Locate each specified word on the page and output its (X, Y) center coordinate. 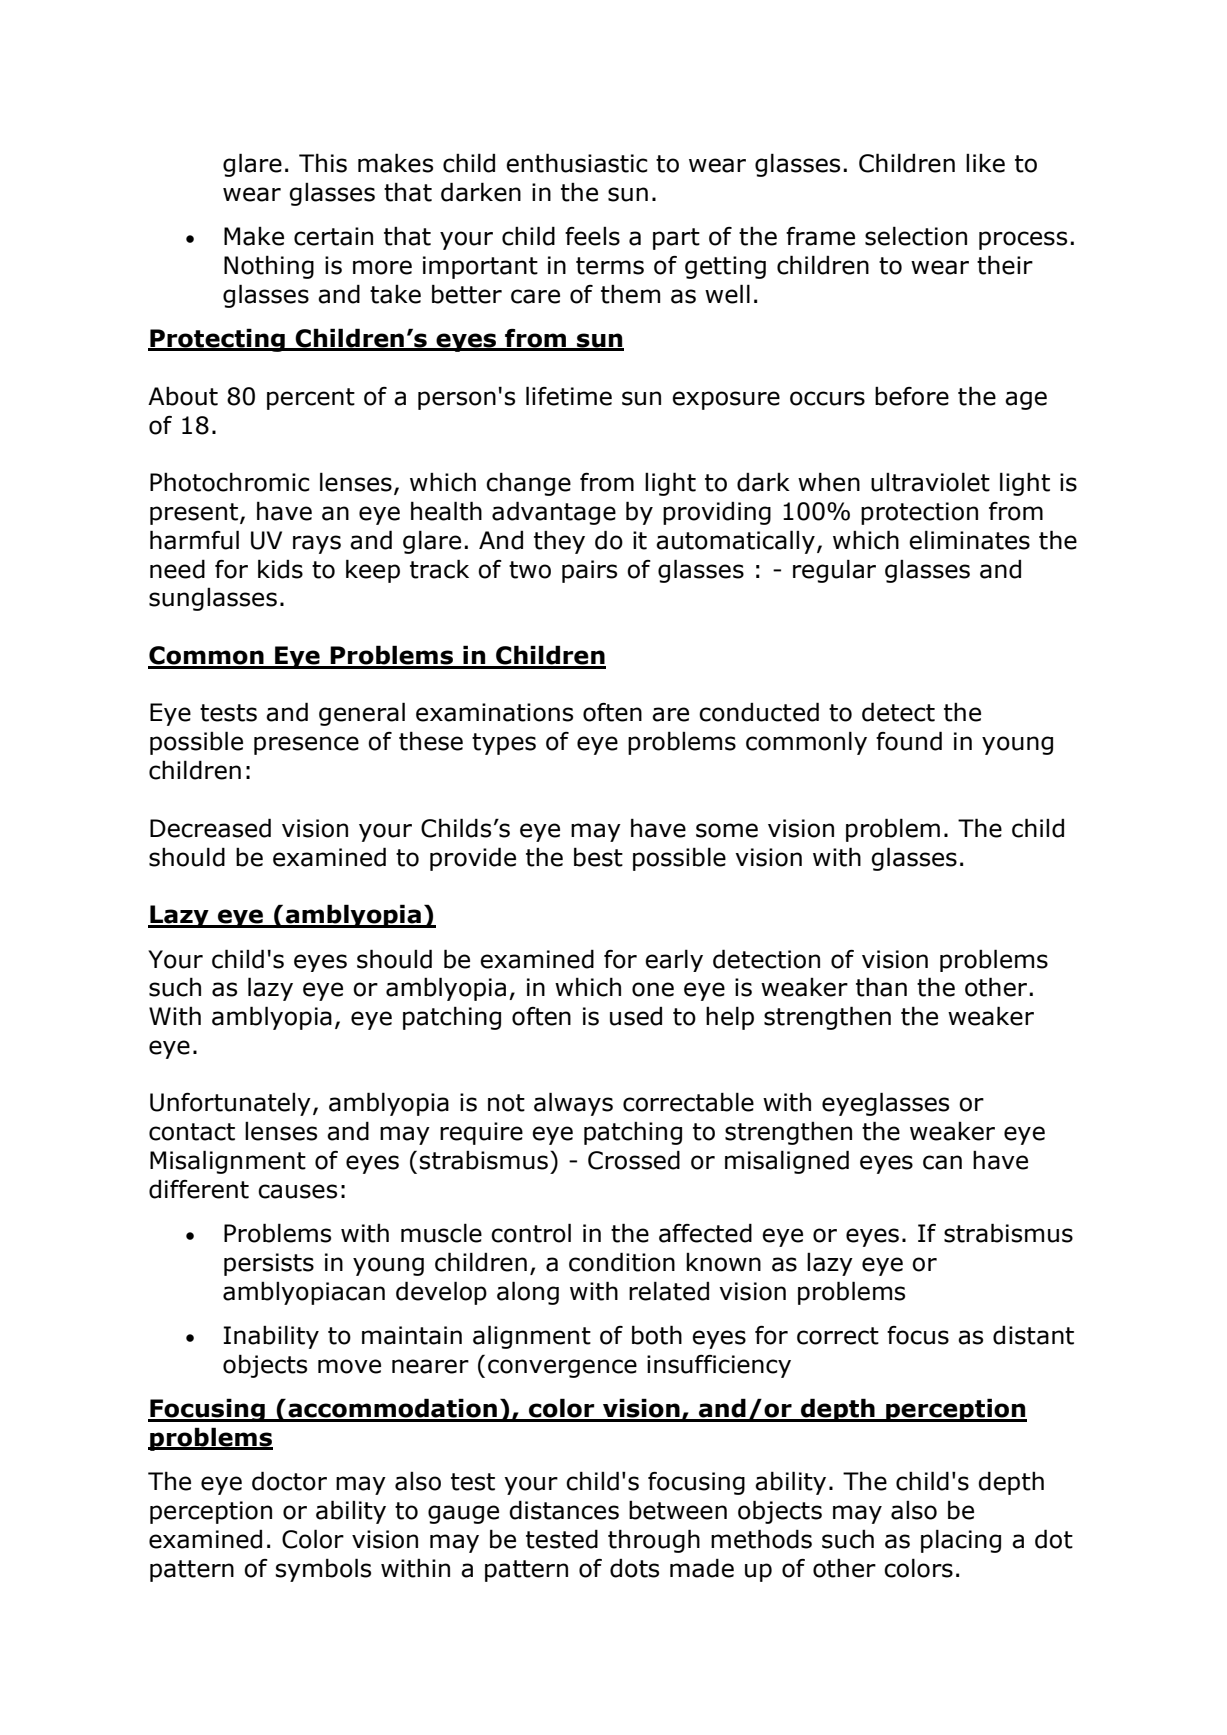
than (881, 987)
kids (280, 569)
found (909, 741)
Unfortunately (230, 1104)
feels (592, 236)
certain (333, 236)
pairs (589, 571)
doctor (289, 1481)
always (573, 1104)
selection (916, 236)
